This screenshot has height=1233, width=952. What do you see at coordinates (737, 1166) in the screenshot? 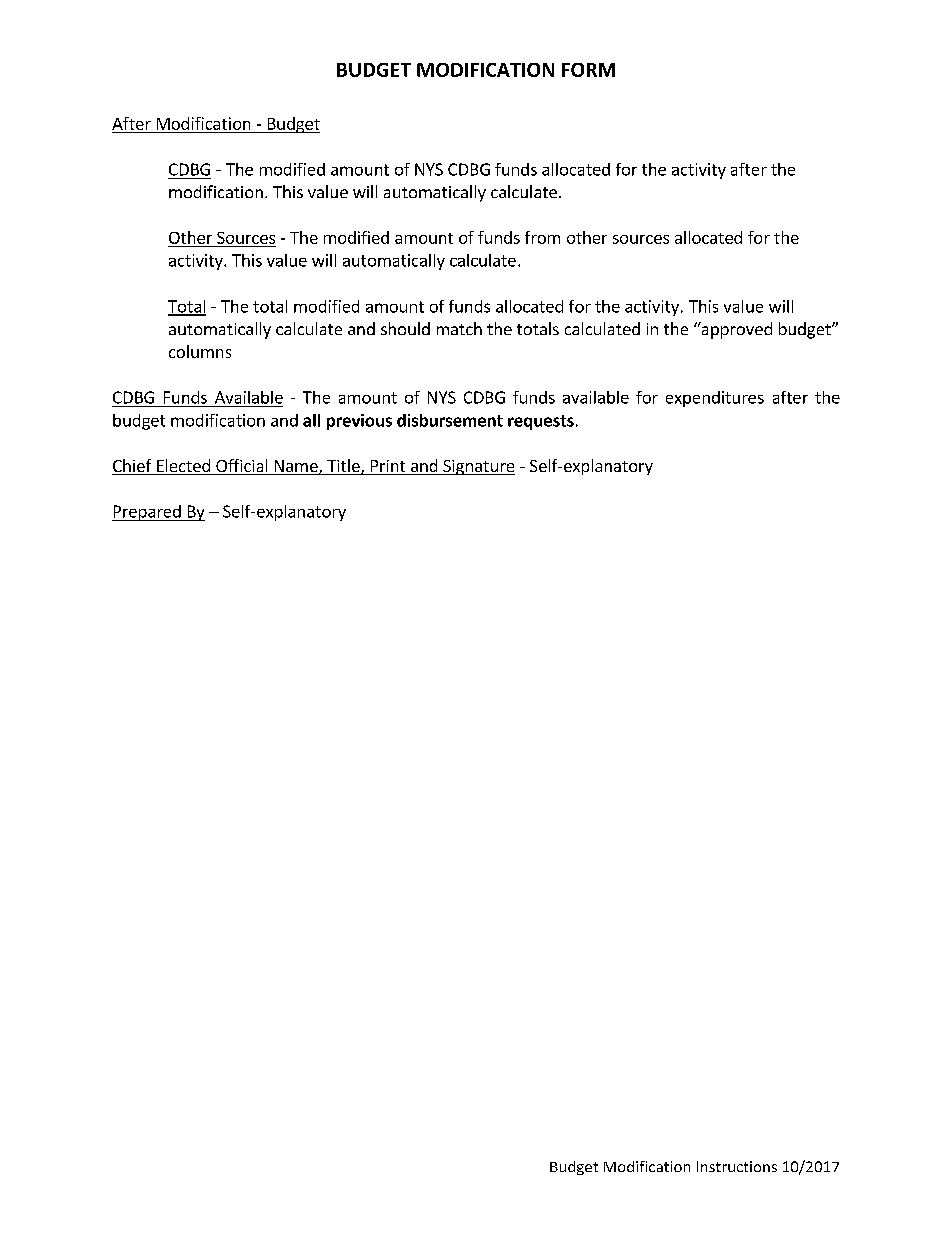
I see `Instructions` at bounding box center [737, 1166].
